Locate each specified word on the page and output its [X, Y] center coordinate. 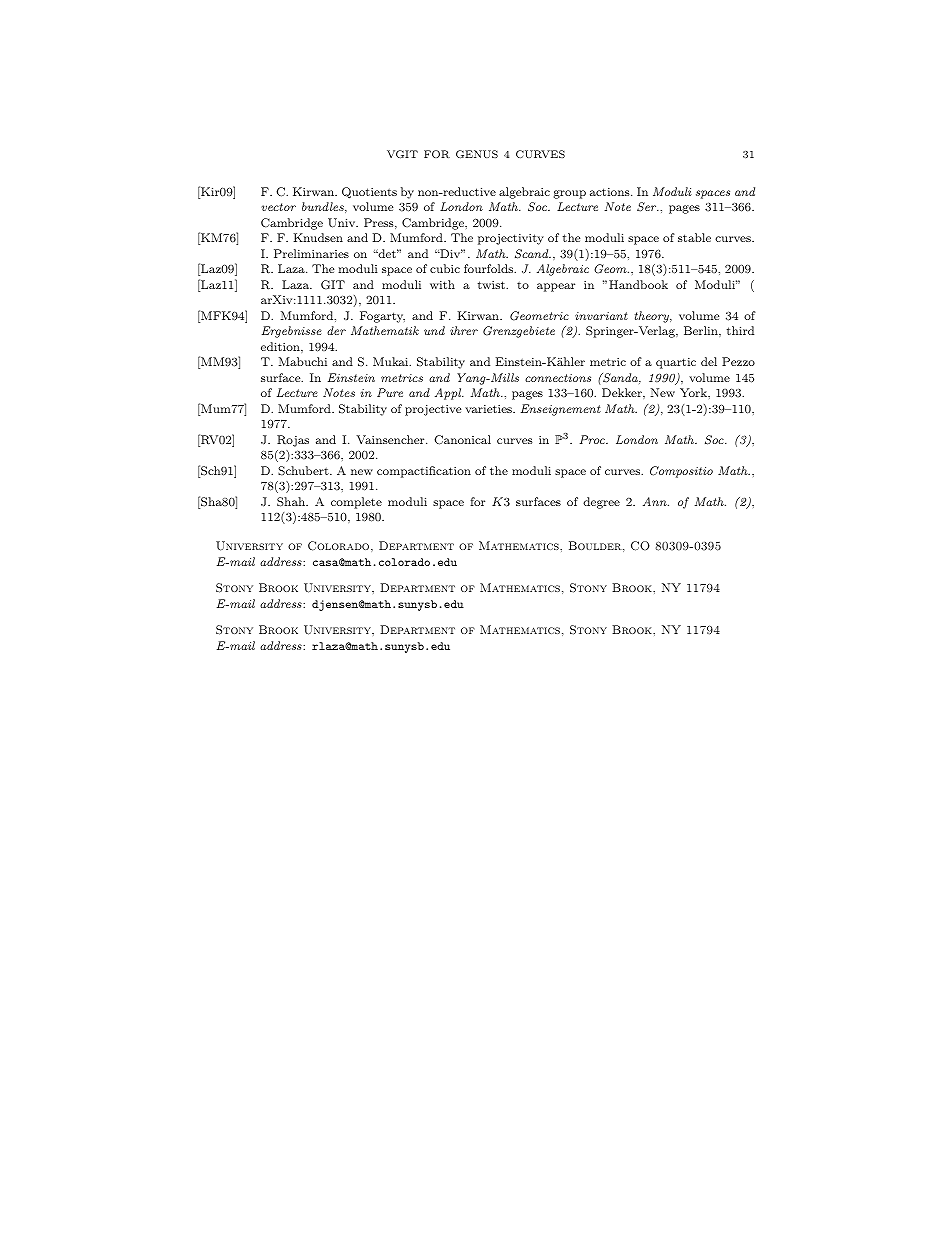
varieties [489, 408]
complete [356, 503]
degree [601, 503]
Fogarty [382, 317]
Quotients [369, 193]
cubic [445, 268]
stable [694, 237]
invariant [601, 316]
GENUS [477, 154]
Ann [656, 501]
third [740, 330]
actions [611, 191]
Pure [390, 392]
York [694, 392]
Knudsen [318, 237]
